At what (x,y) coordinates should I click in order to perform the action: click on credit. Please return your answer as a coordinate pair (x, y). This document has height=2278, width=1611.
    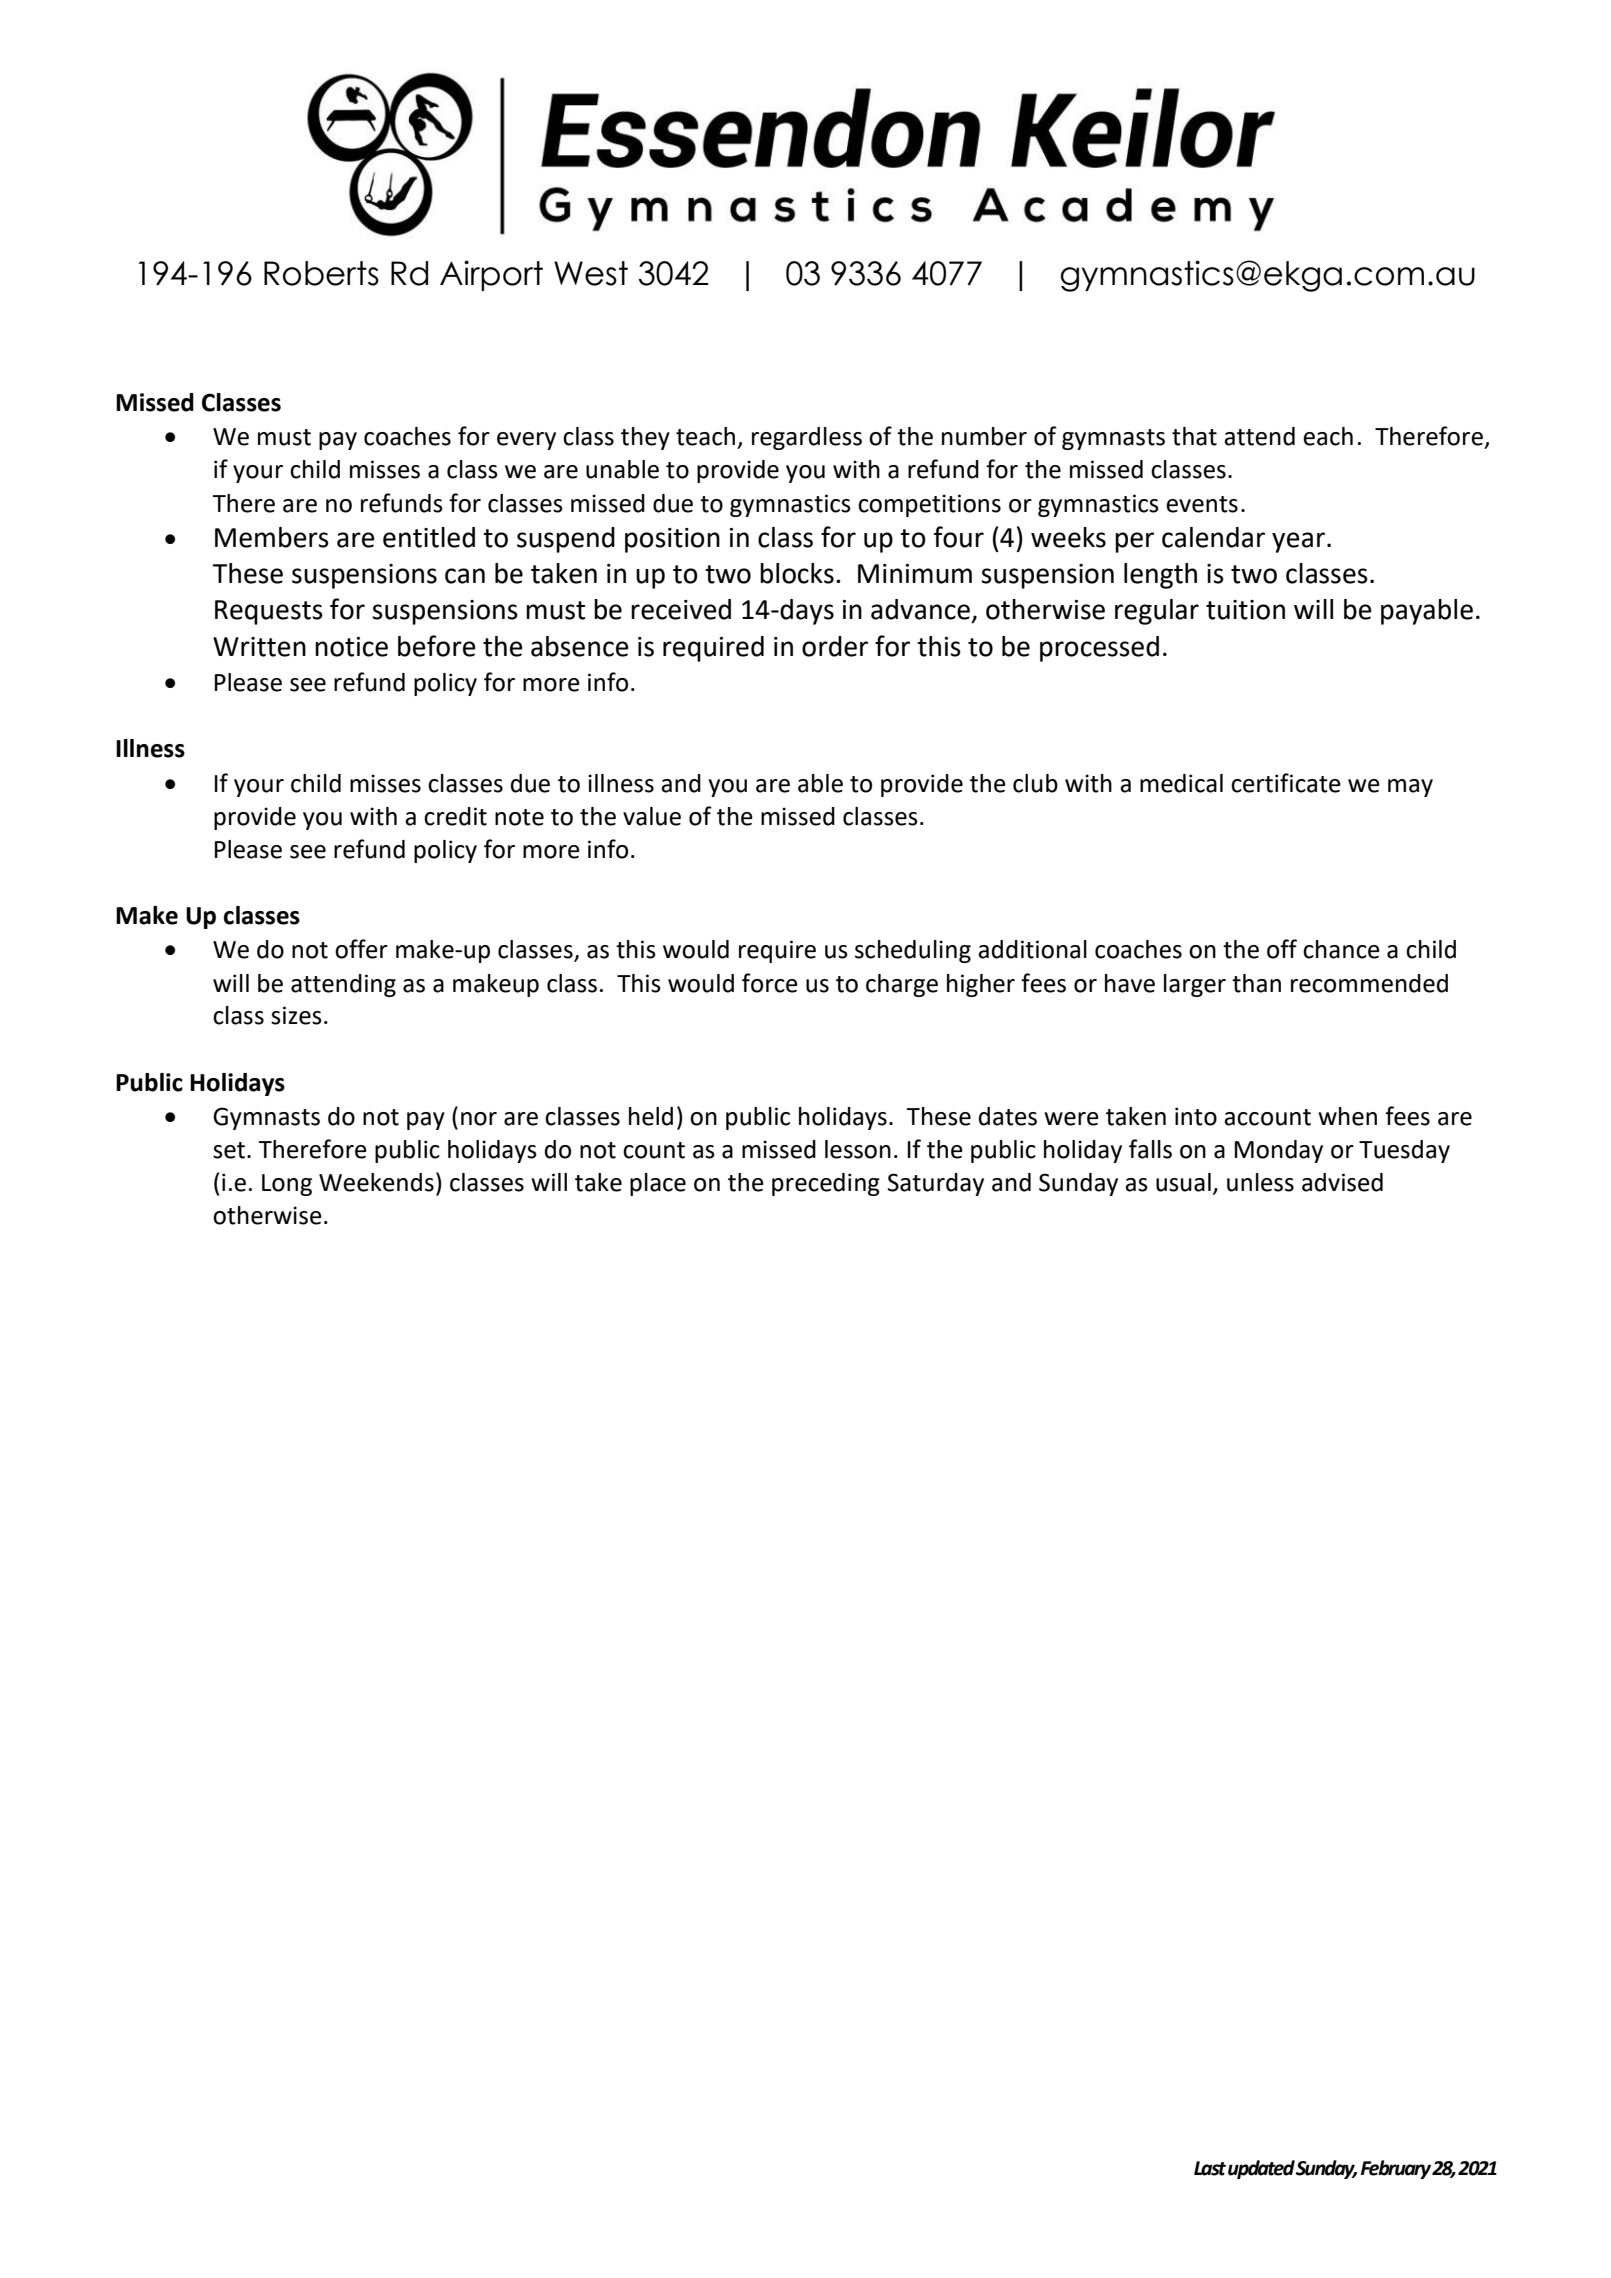
    Looking at the image, I should click on (455, 816).
